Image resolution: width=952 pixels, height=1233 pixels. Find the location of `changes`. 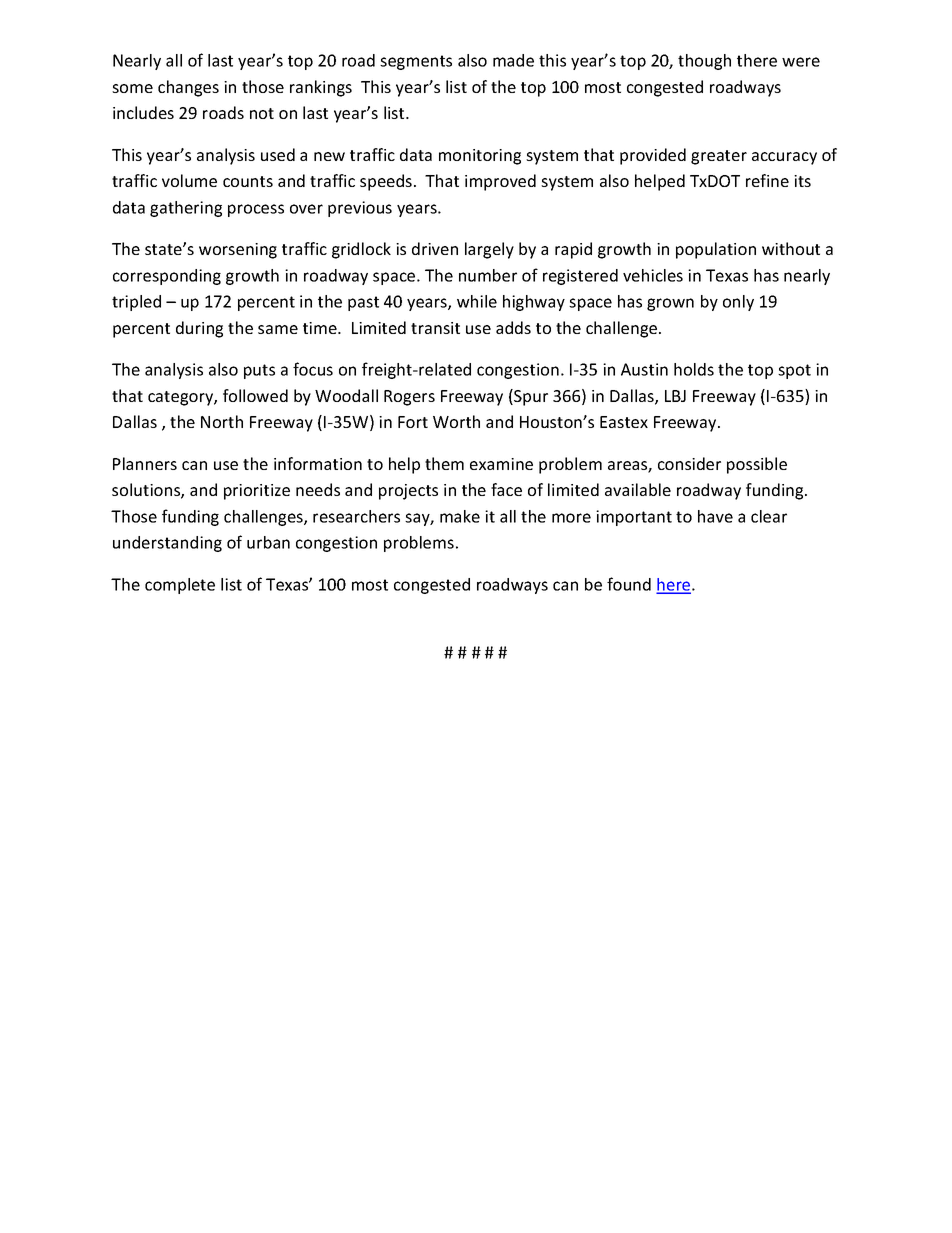

changes is located at coordinates (188, 88).
